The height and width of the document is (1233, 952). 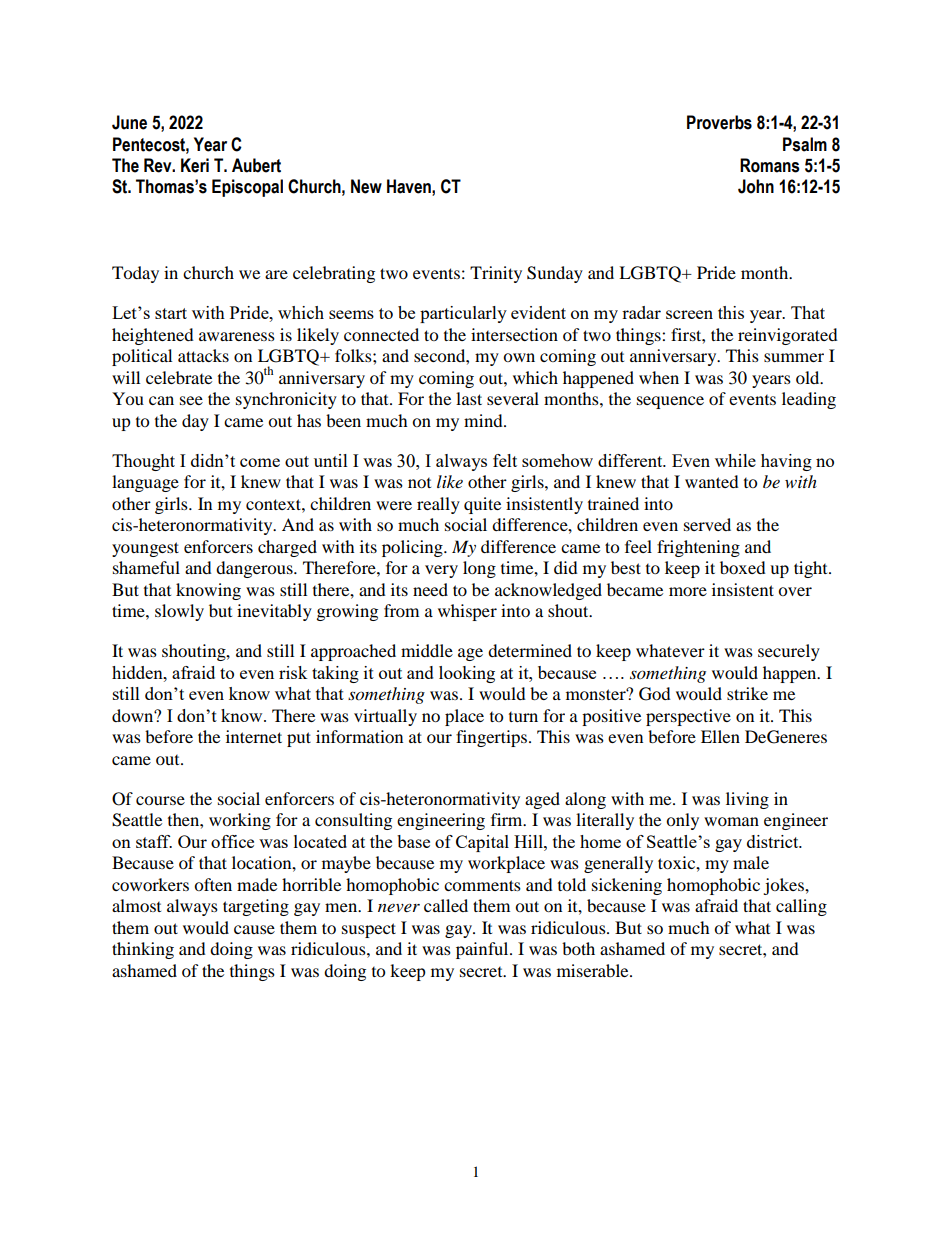 What do you see at coordinates (483, 950) in the document?
I see `painful` at bounding box center [483, 950].
